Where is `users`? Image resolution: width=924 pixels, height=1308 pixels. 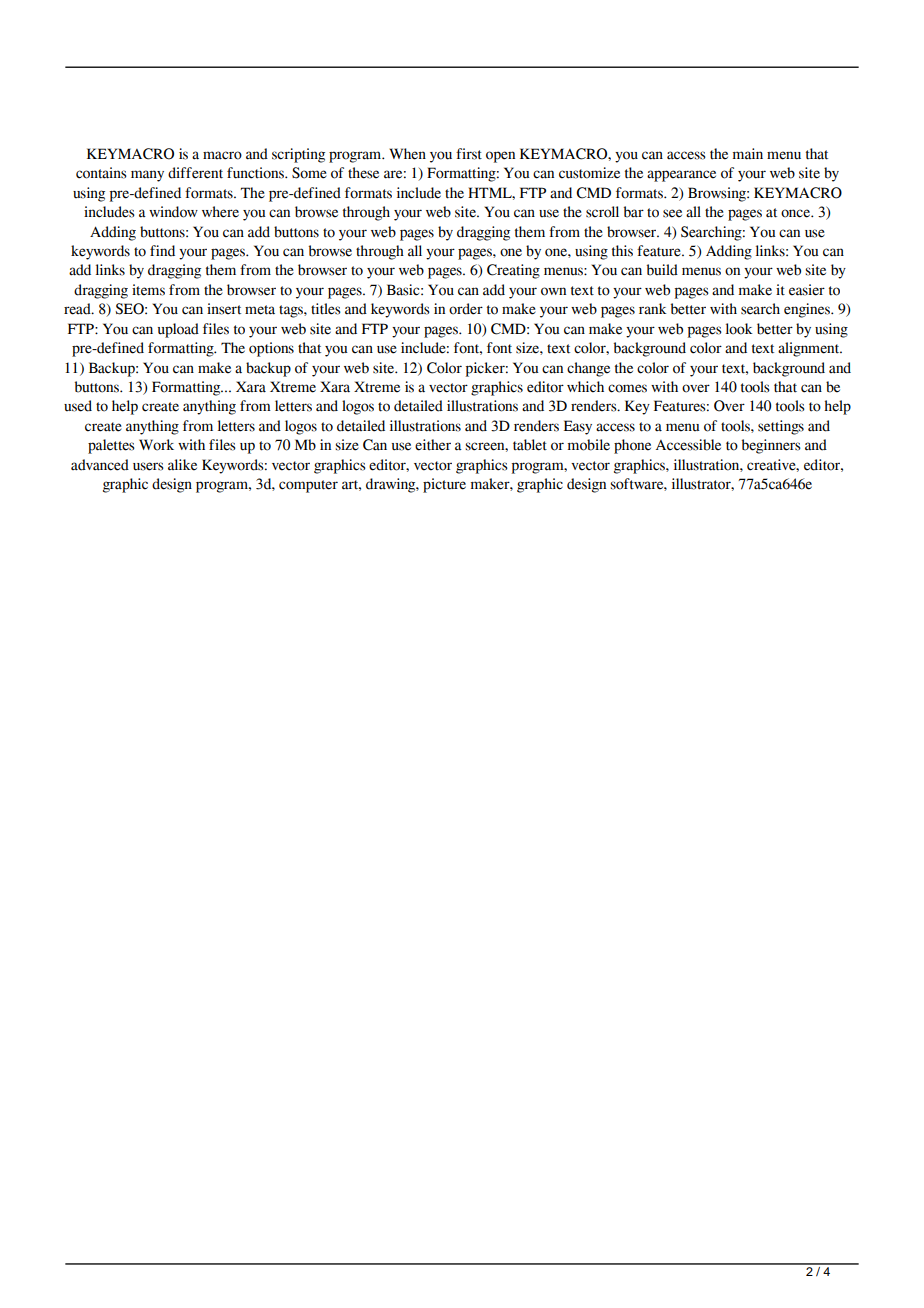
users is located at coordinates (148, 466).
